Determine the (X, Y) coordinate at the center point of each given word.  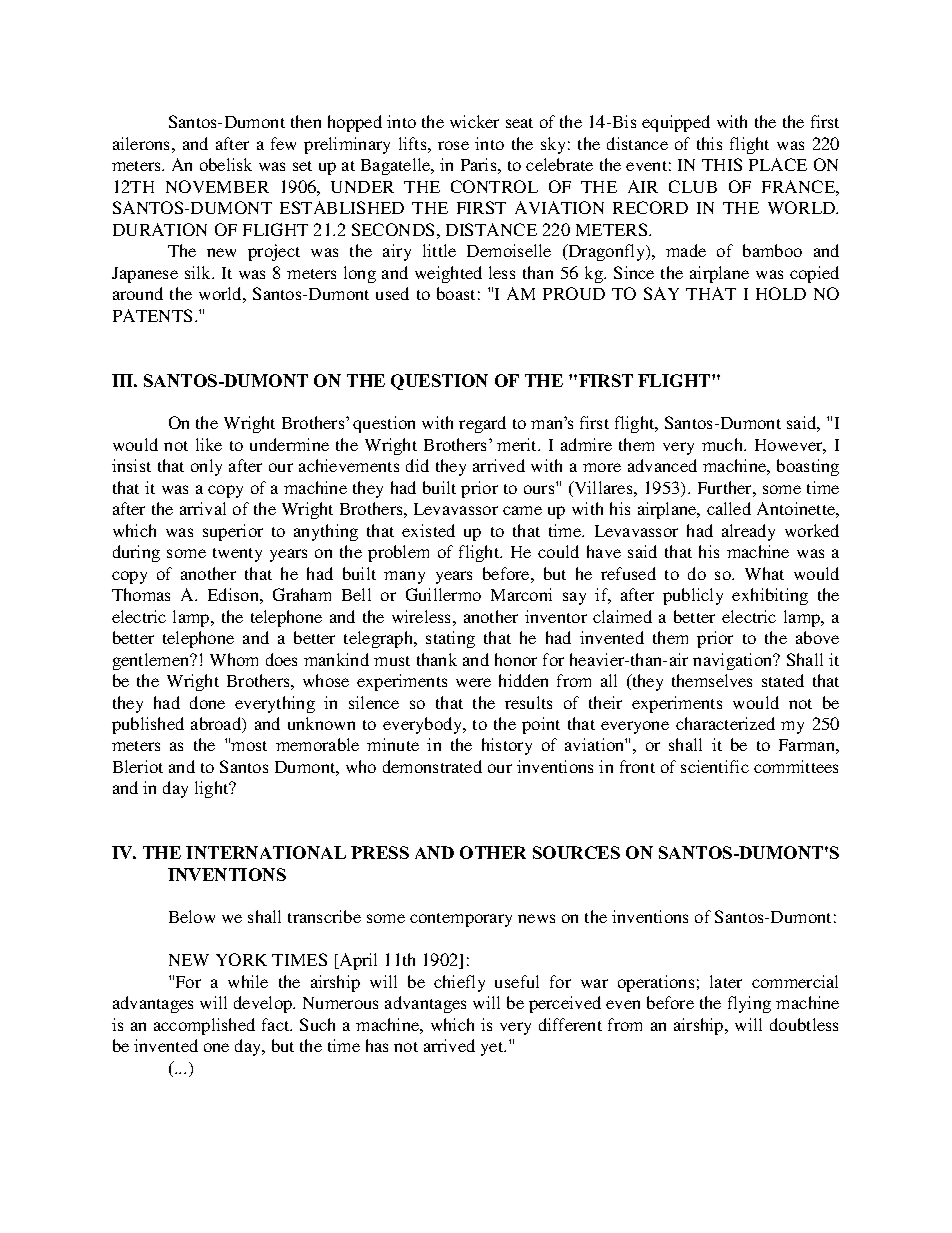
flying (749, 1004)
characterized (725, 723)
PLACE (778, 164)
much (724, 444)
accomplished (204, 1026)
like (209, 444)
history (507, 746)
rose (453, 145)
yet (493, 1049)
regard (482, 424)
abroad (217, 725)
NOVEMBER (217, 186)
